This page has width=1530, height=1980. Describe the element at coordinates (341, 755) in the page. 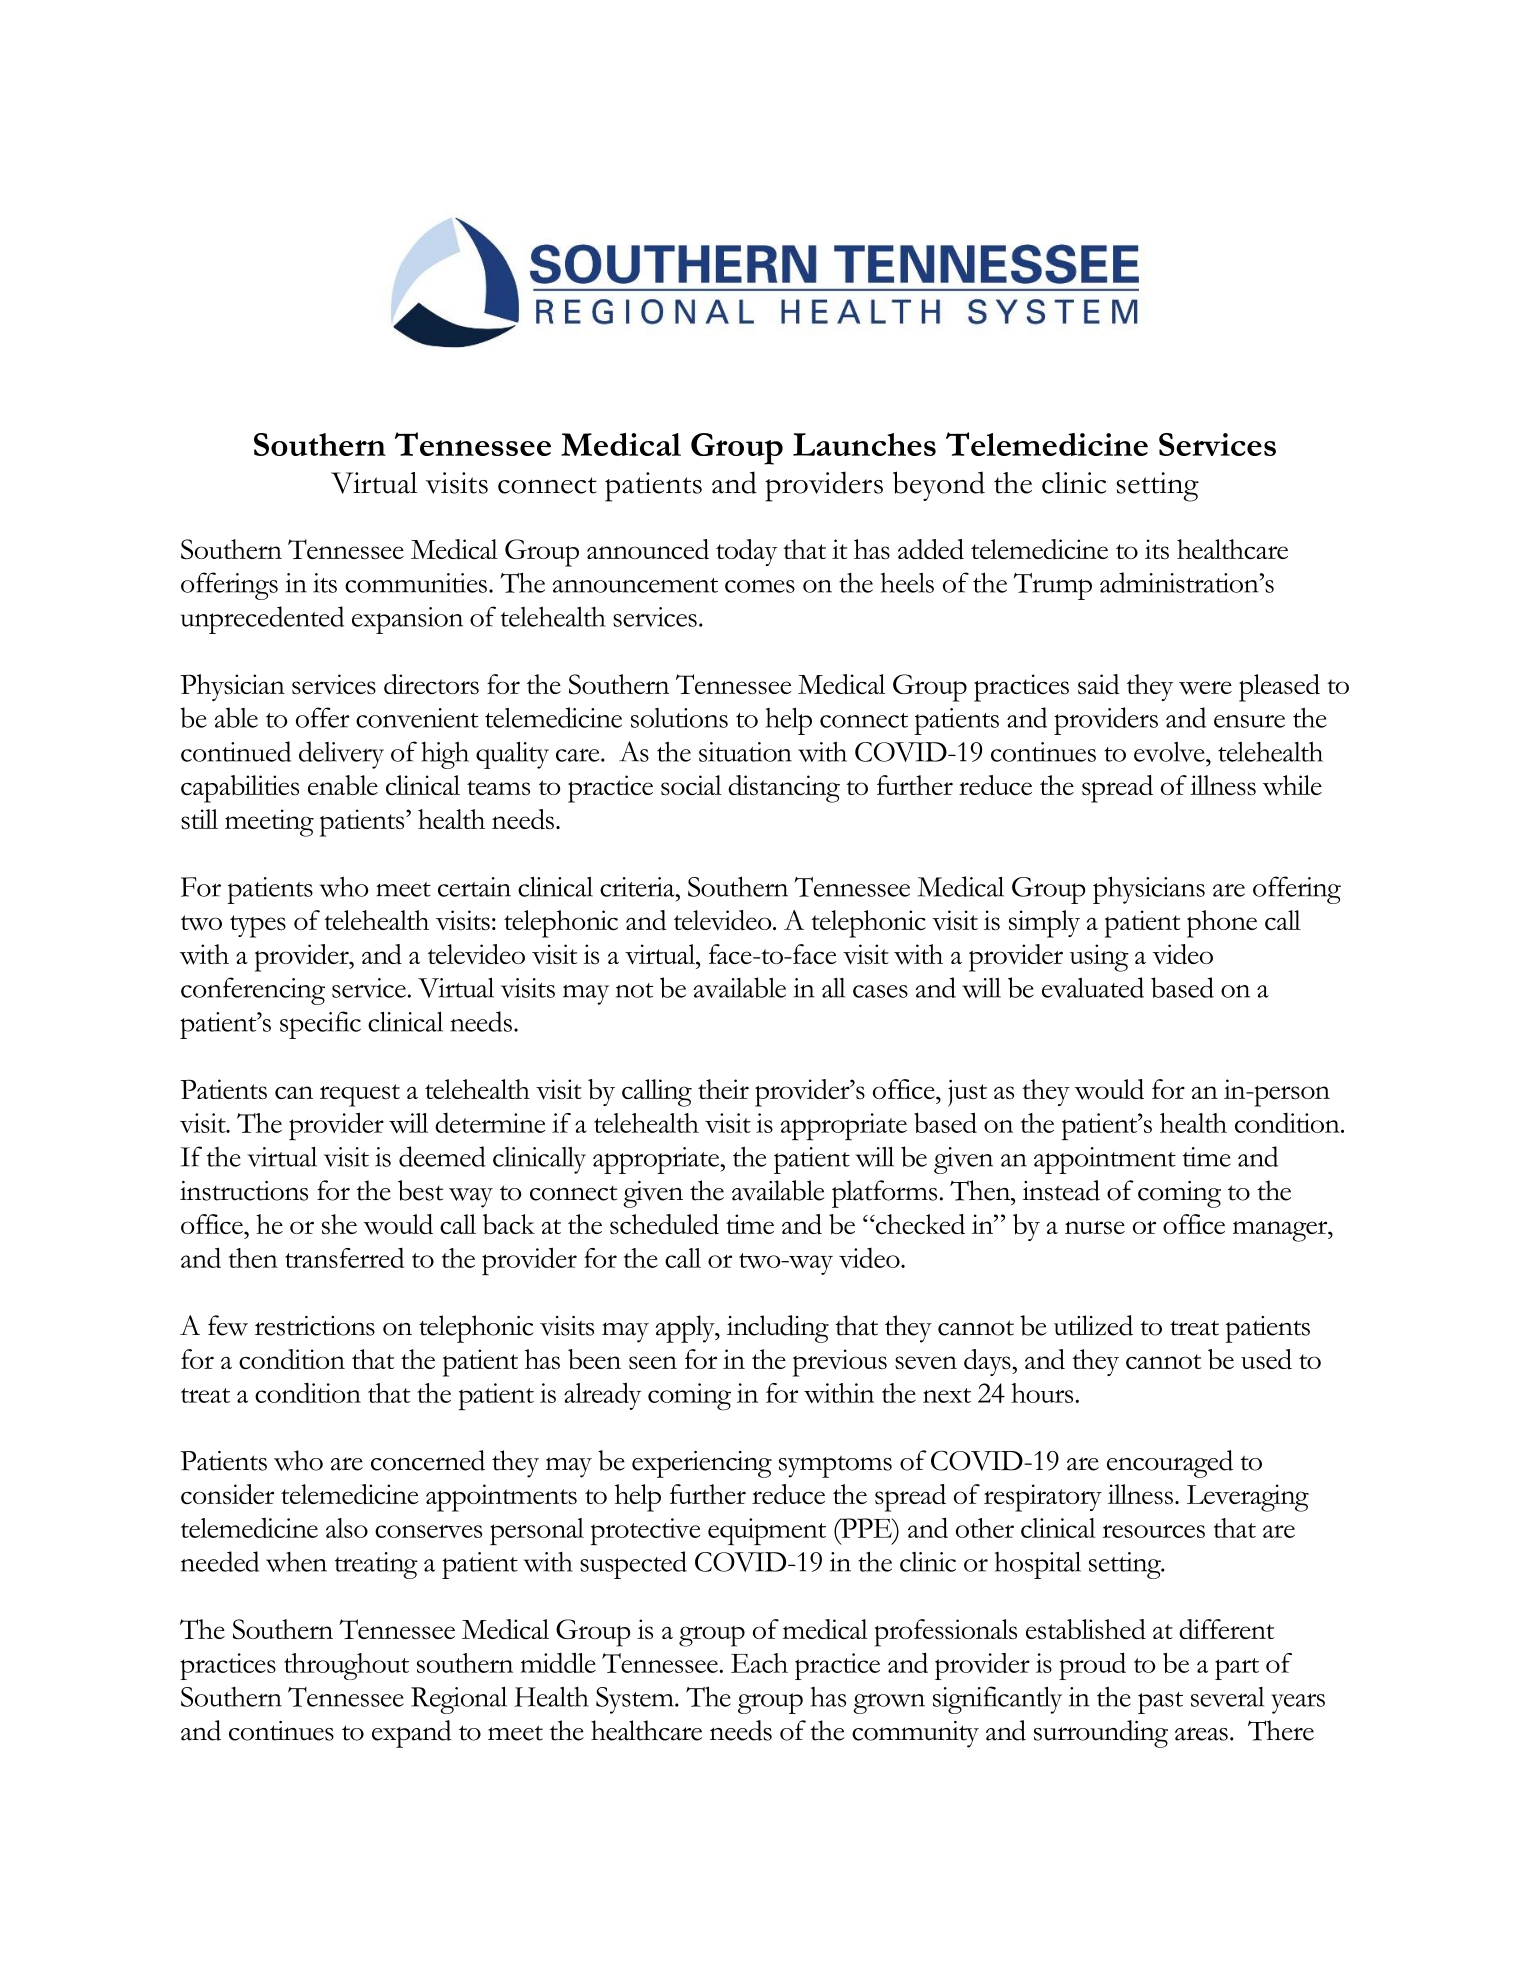

I see `delivery` at that location.
